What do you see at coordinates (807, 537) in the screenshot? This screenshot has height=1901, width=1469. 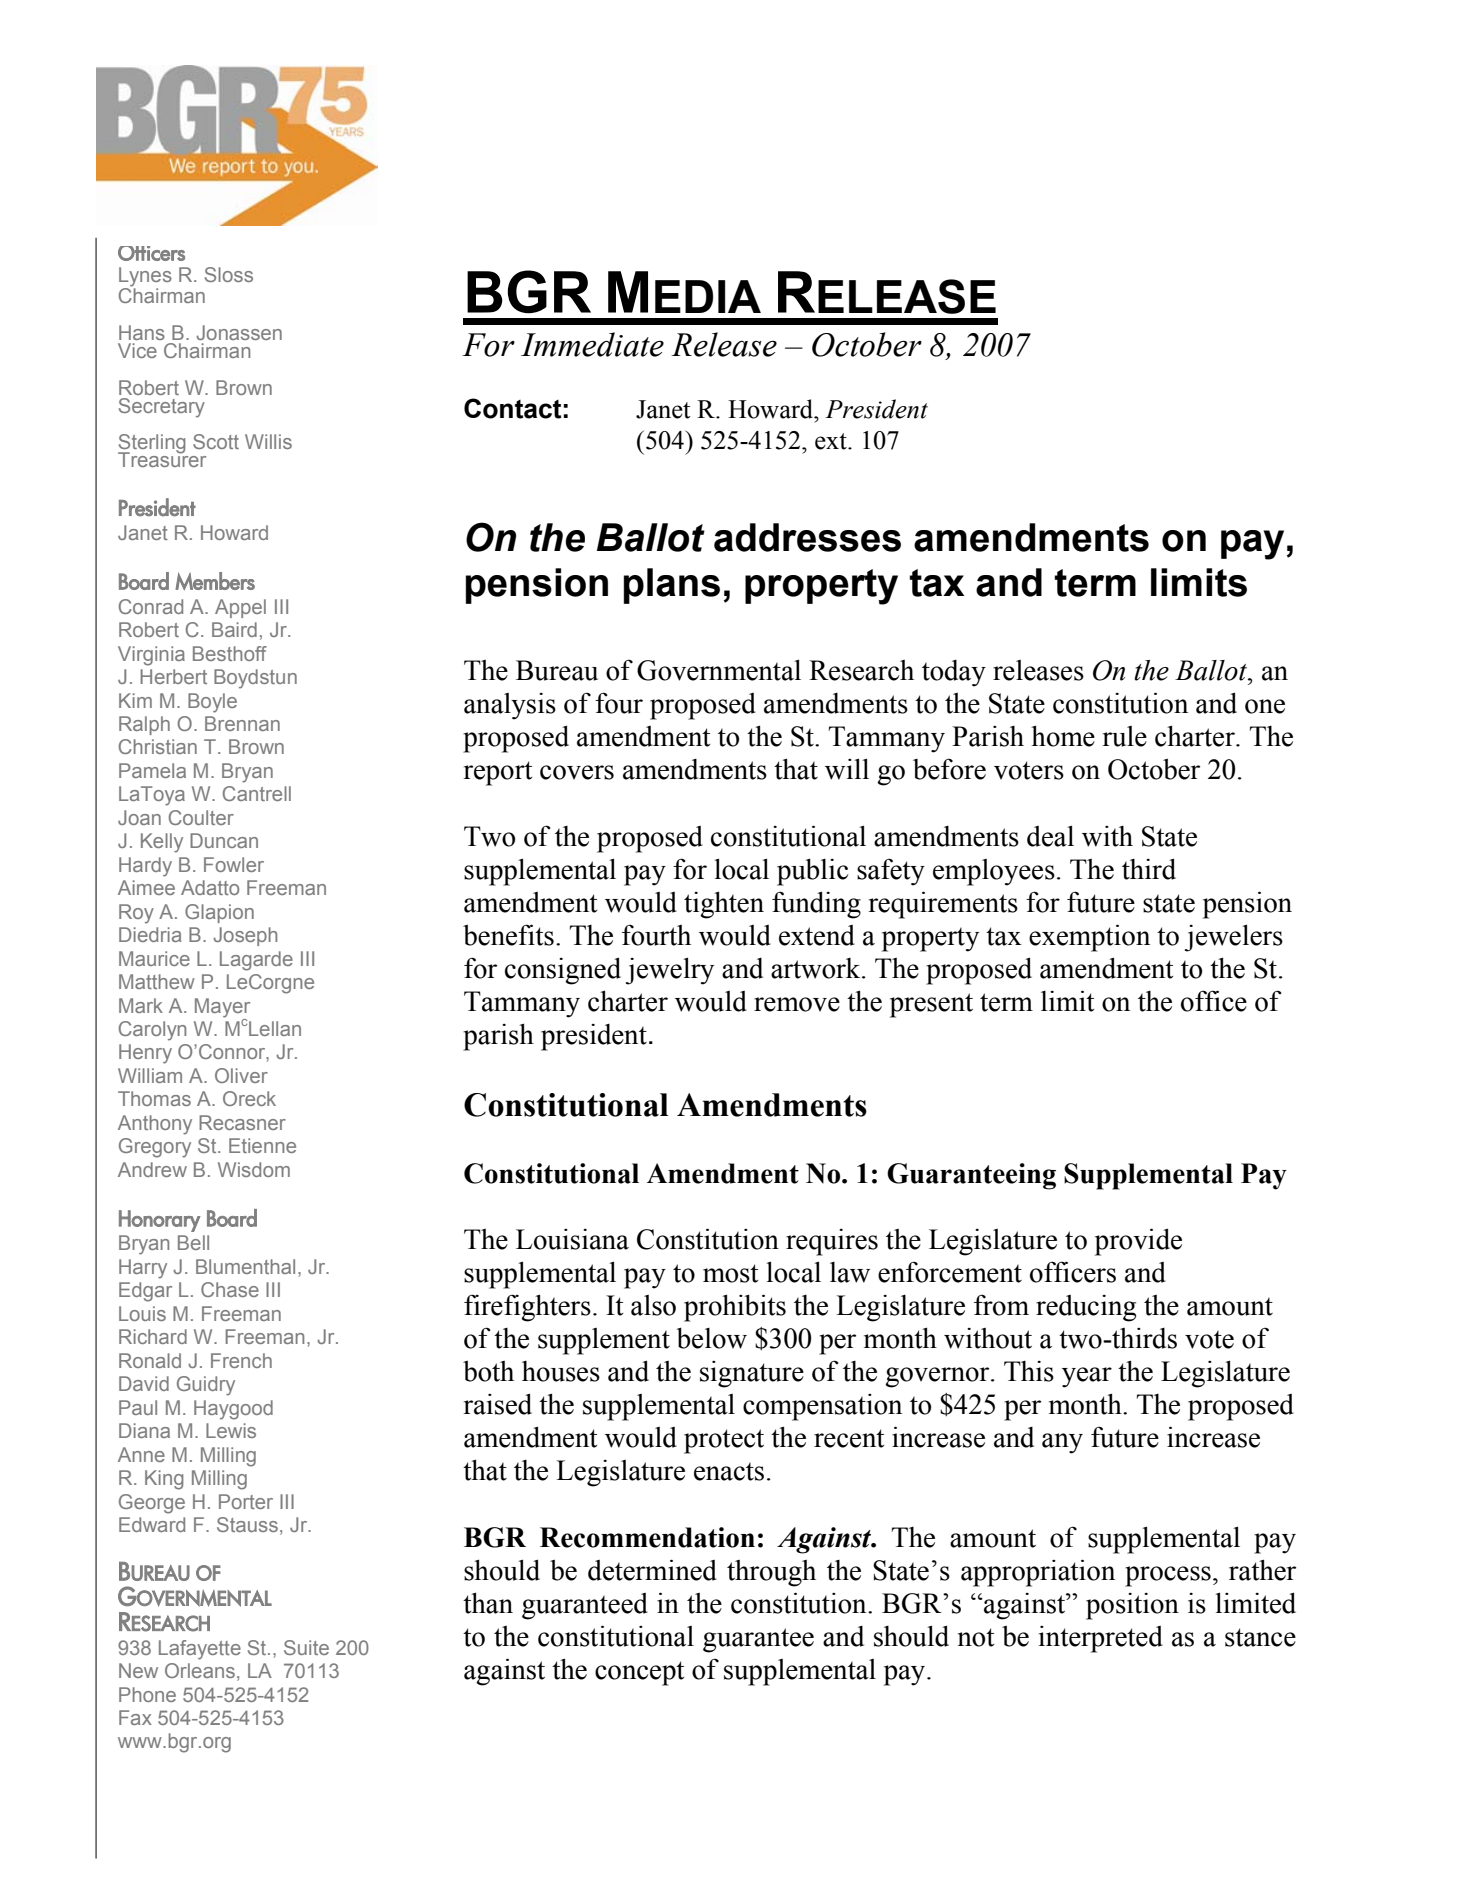 I see `addresses` at bounding box center [807, 537].
